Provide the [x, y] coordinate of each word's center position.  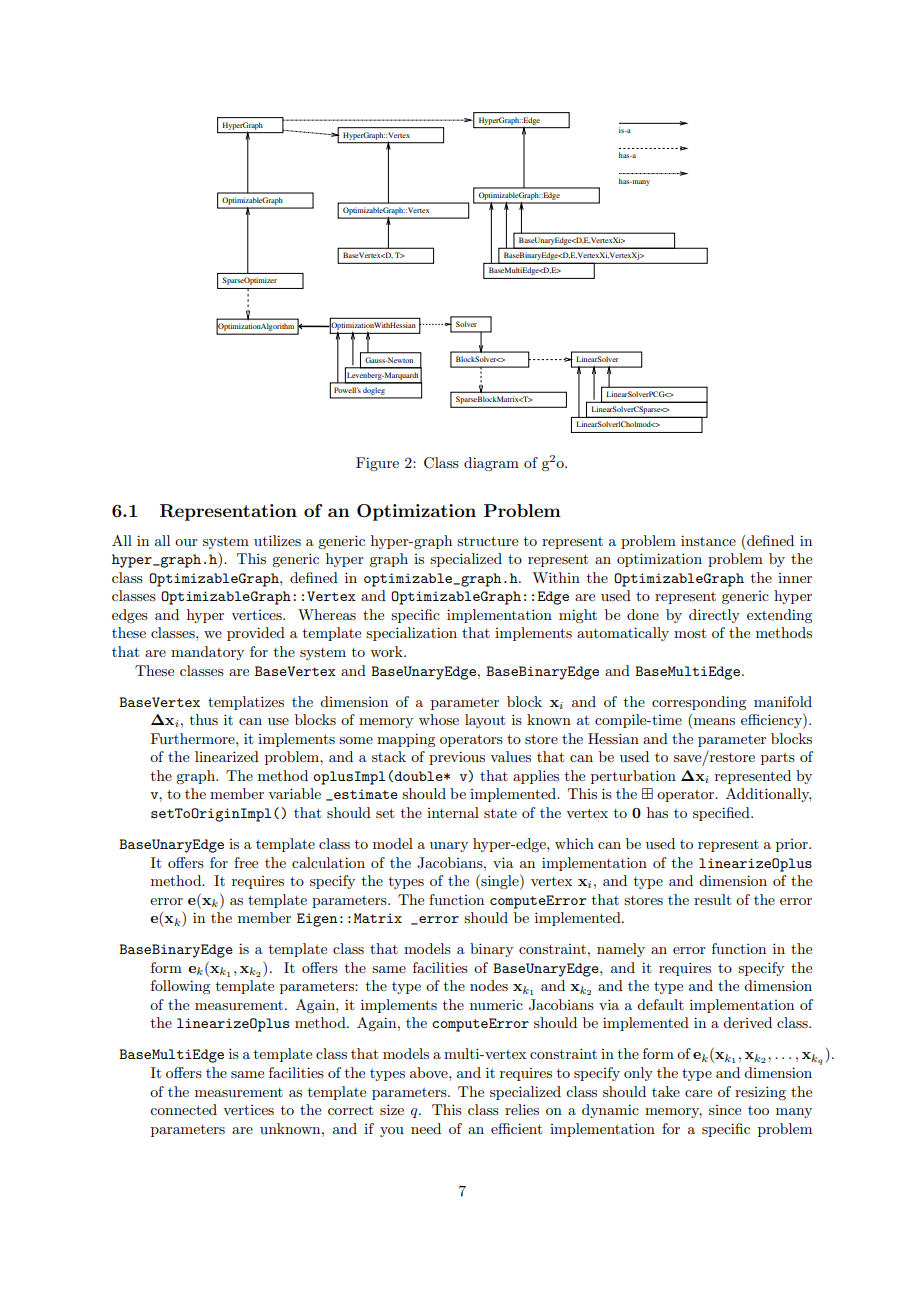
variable [294, 793]
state [500, 813]
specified [722, 814]
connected [183, 1109]
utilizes [277, 540]
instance [708, 540]
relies [522, 1109]
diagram [491, 464]
